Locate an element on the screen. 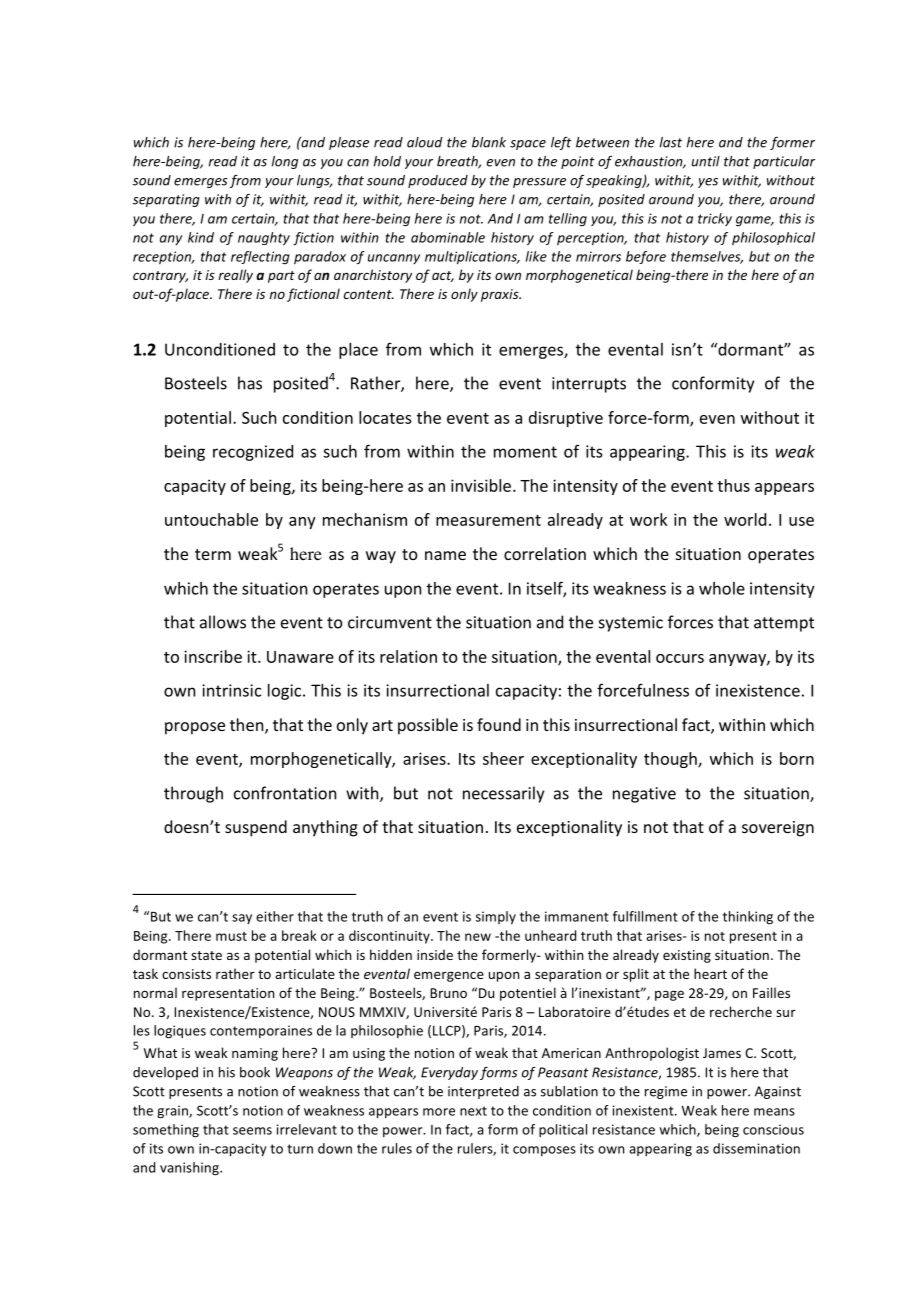 This screenshot has width=924, height=1308. simply is located at coordinates (496, 918).
